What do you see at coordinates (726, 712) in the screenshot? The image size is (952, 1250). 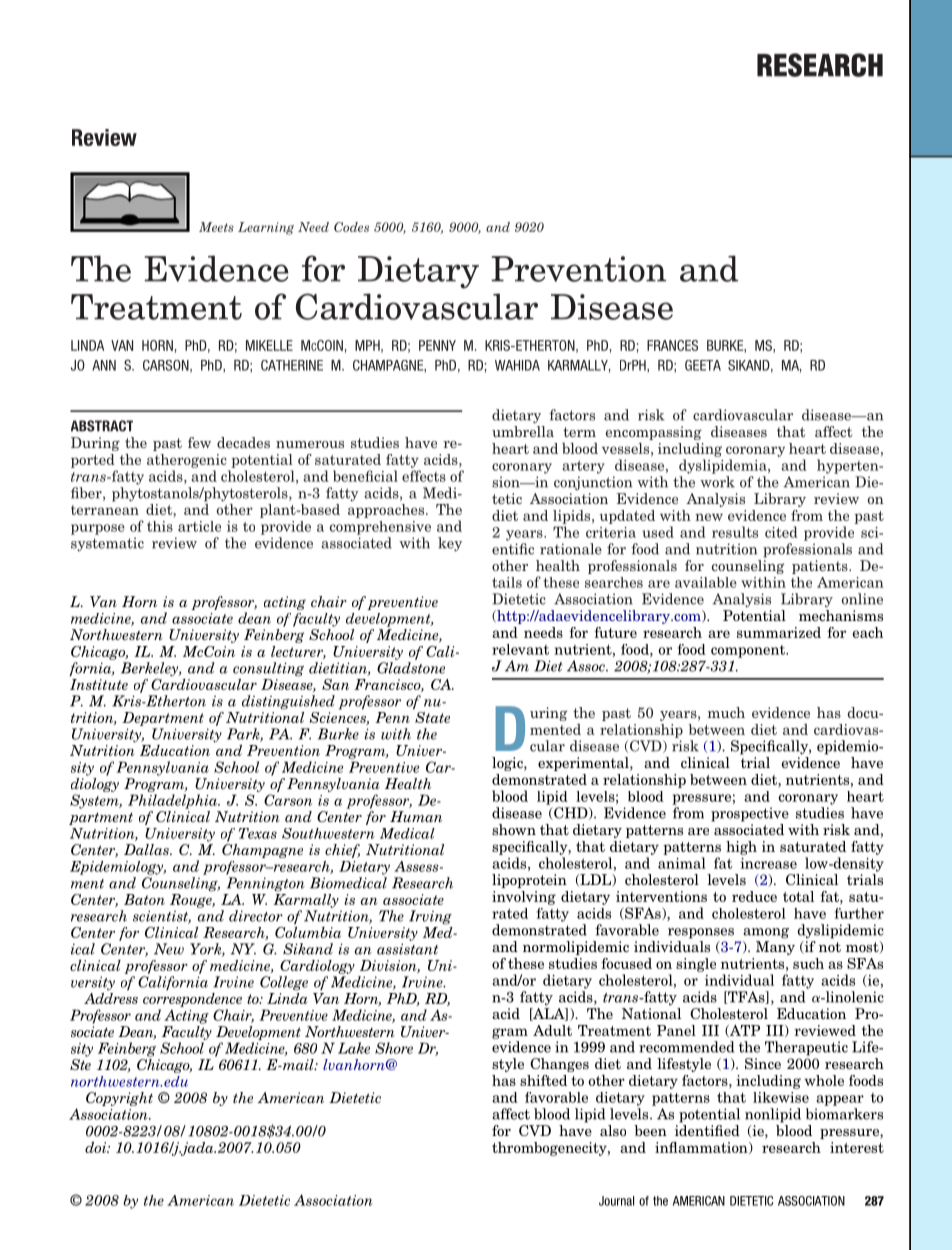 I see `much` at bounding box center [726, 712].
